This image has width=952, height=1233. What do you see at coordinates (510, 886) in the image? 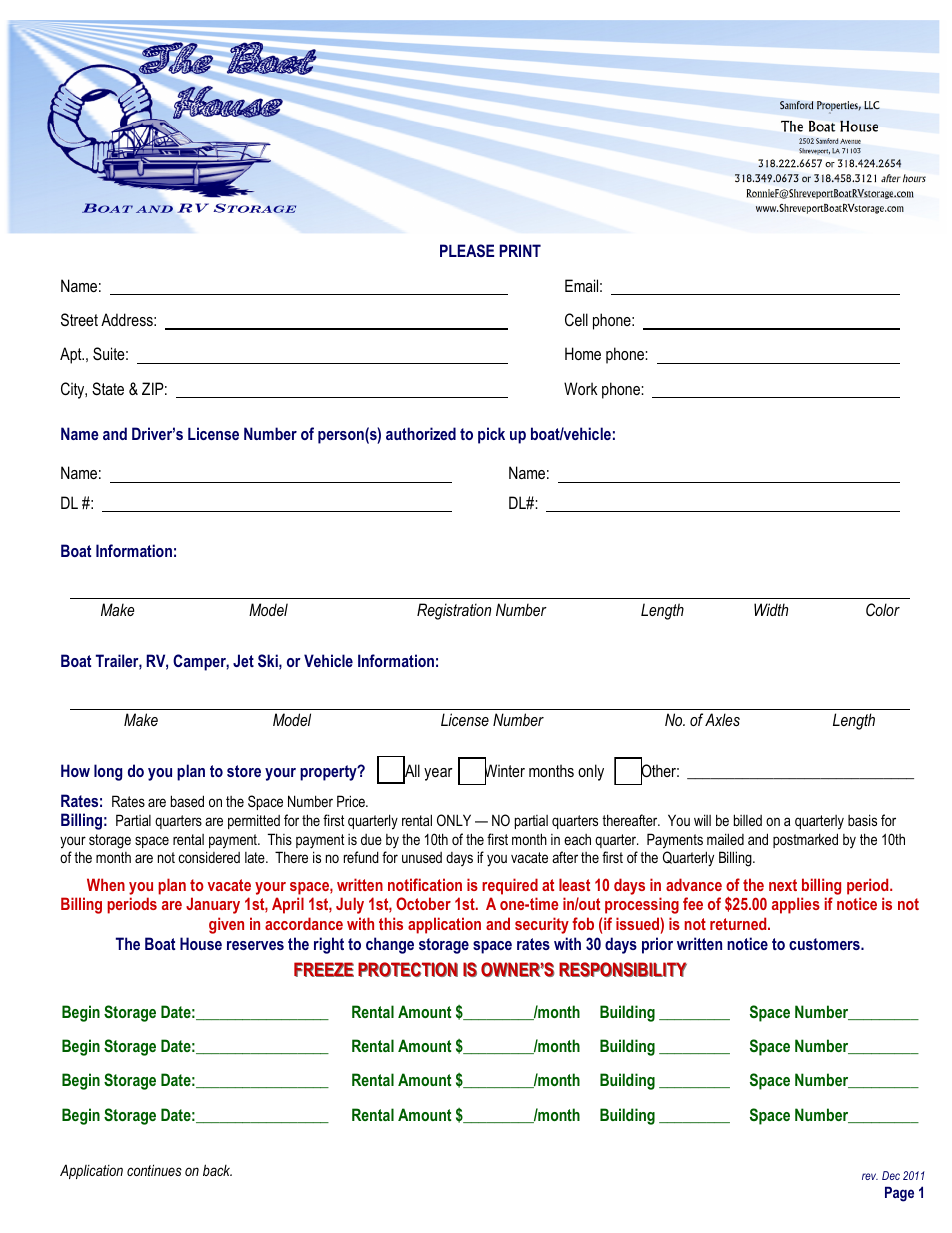
I see `required` at bounding box center [510, 886].
